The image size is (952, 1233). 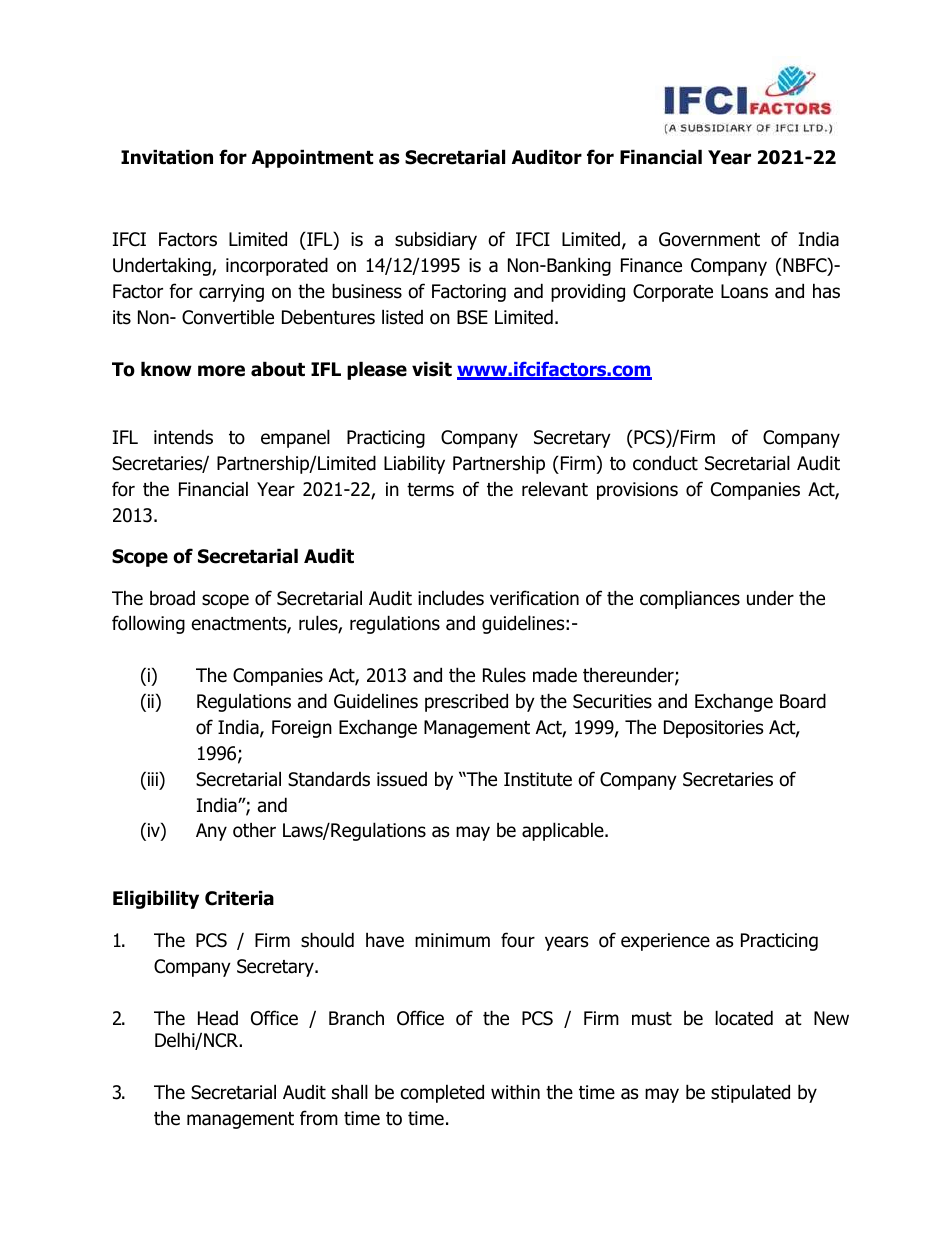 I want to click on includes, so click(x=451, y=598).
